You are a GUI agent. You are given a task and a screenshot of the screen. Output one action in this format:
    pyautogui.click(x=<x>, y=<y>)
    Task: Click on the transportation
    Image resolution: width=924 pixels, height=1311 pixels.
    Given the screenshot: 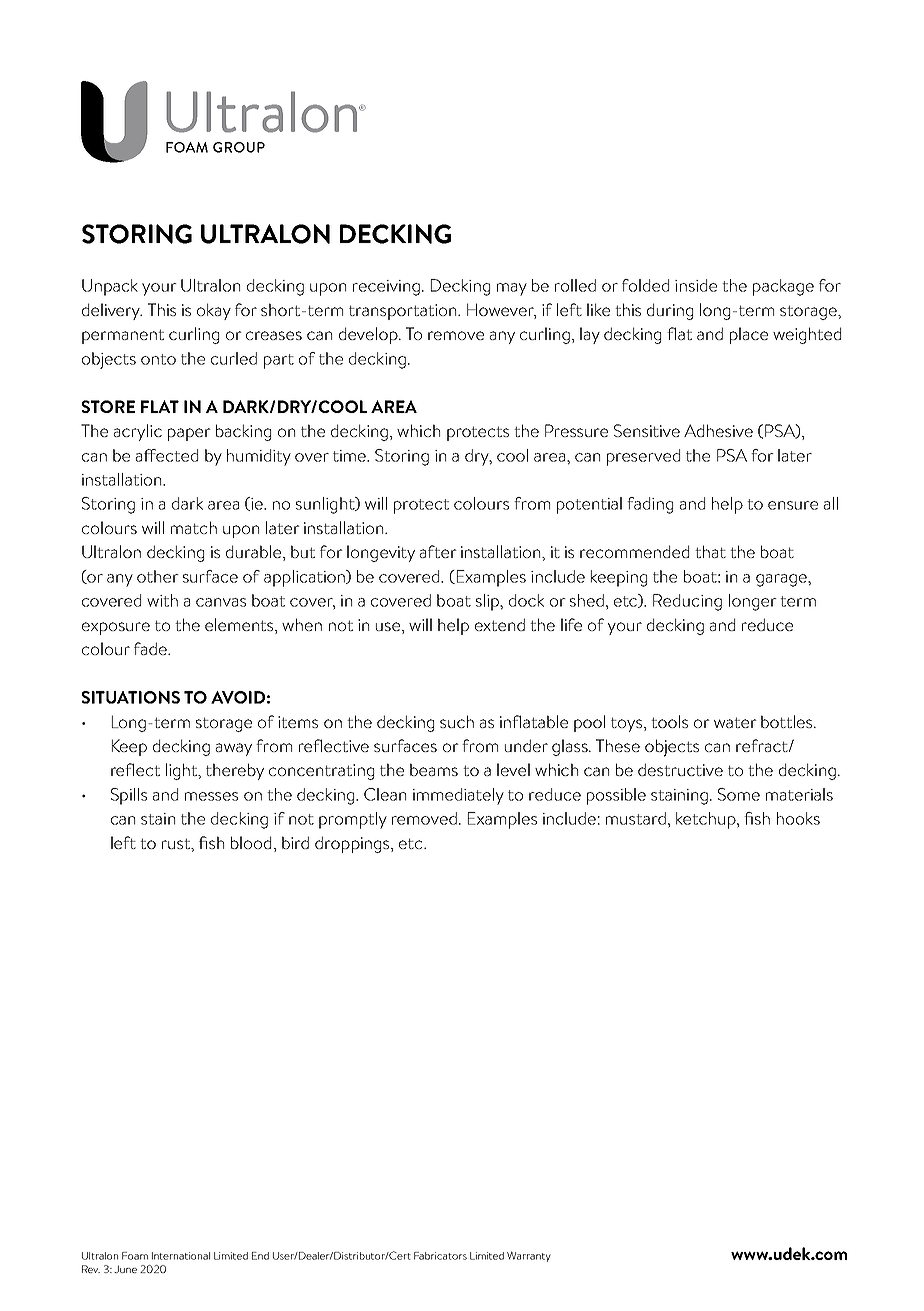 What is the action you would take?
    pyautogui.click(x=404, y=312)
